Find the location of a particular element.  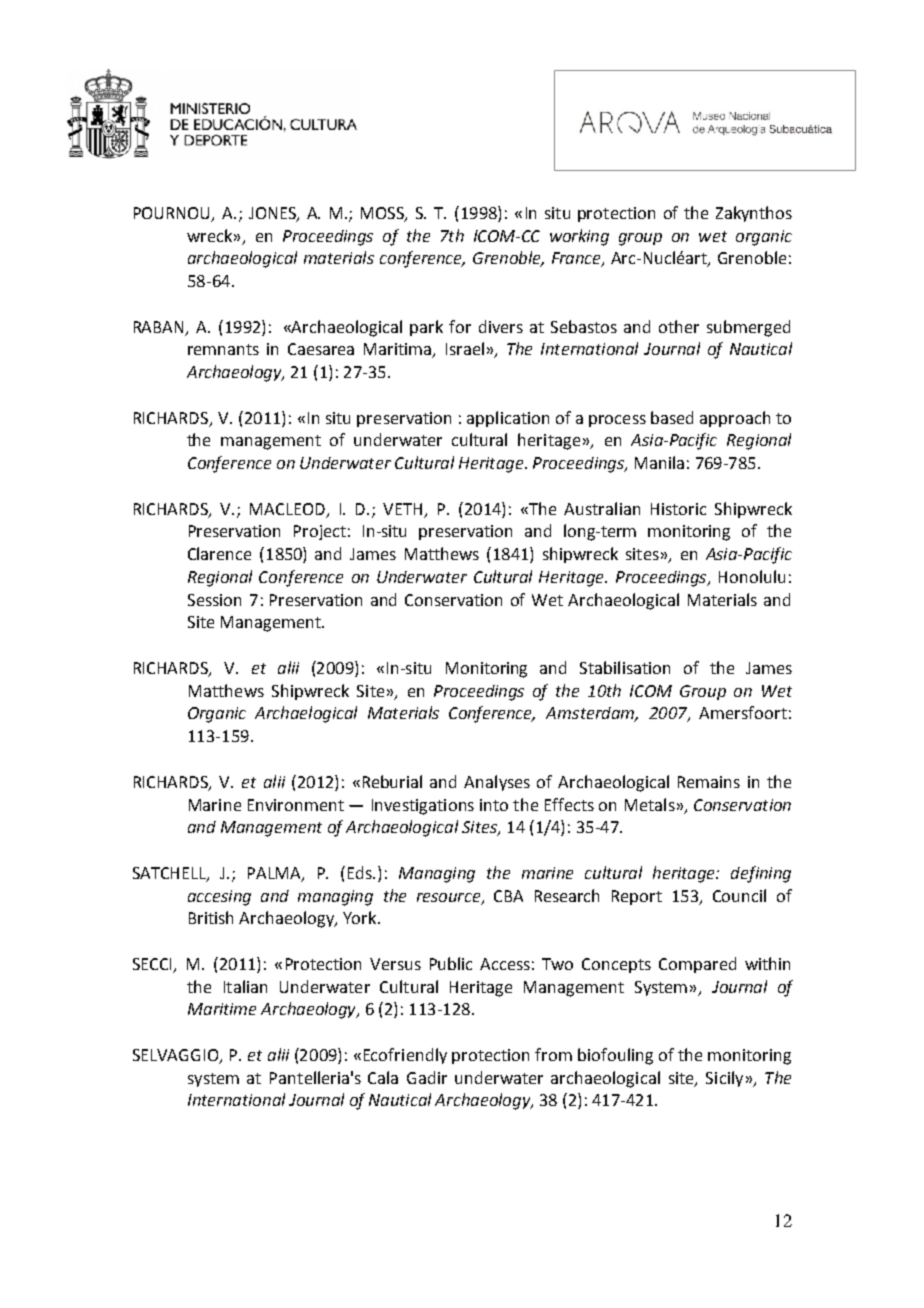

Environment is located at coordinates (296, 805).
